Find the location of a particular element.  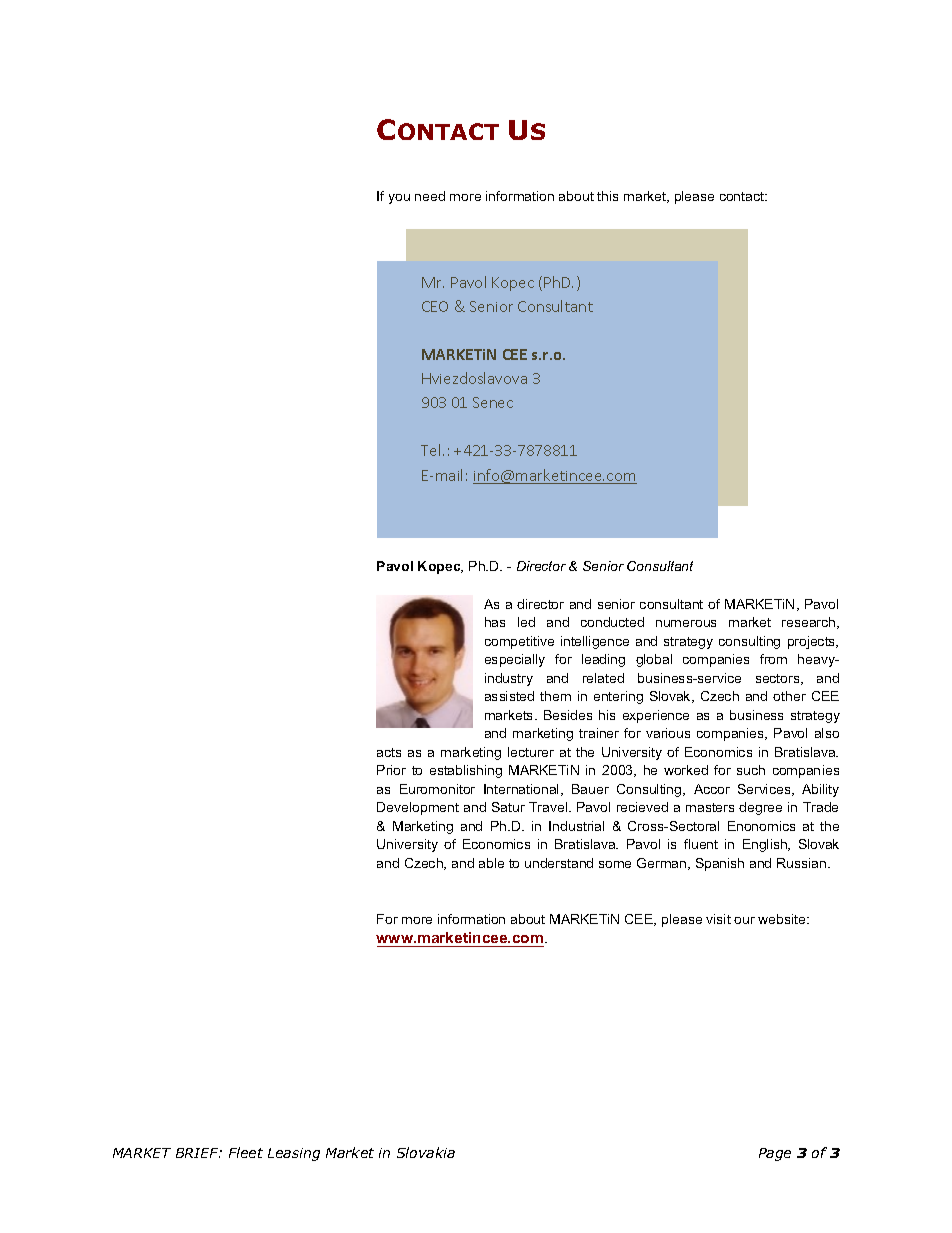

Leasing is located at coordinates (294, 1154).
